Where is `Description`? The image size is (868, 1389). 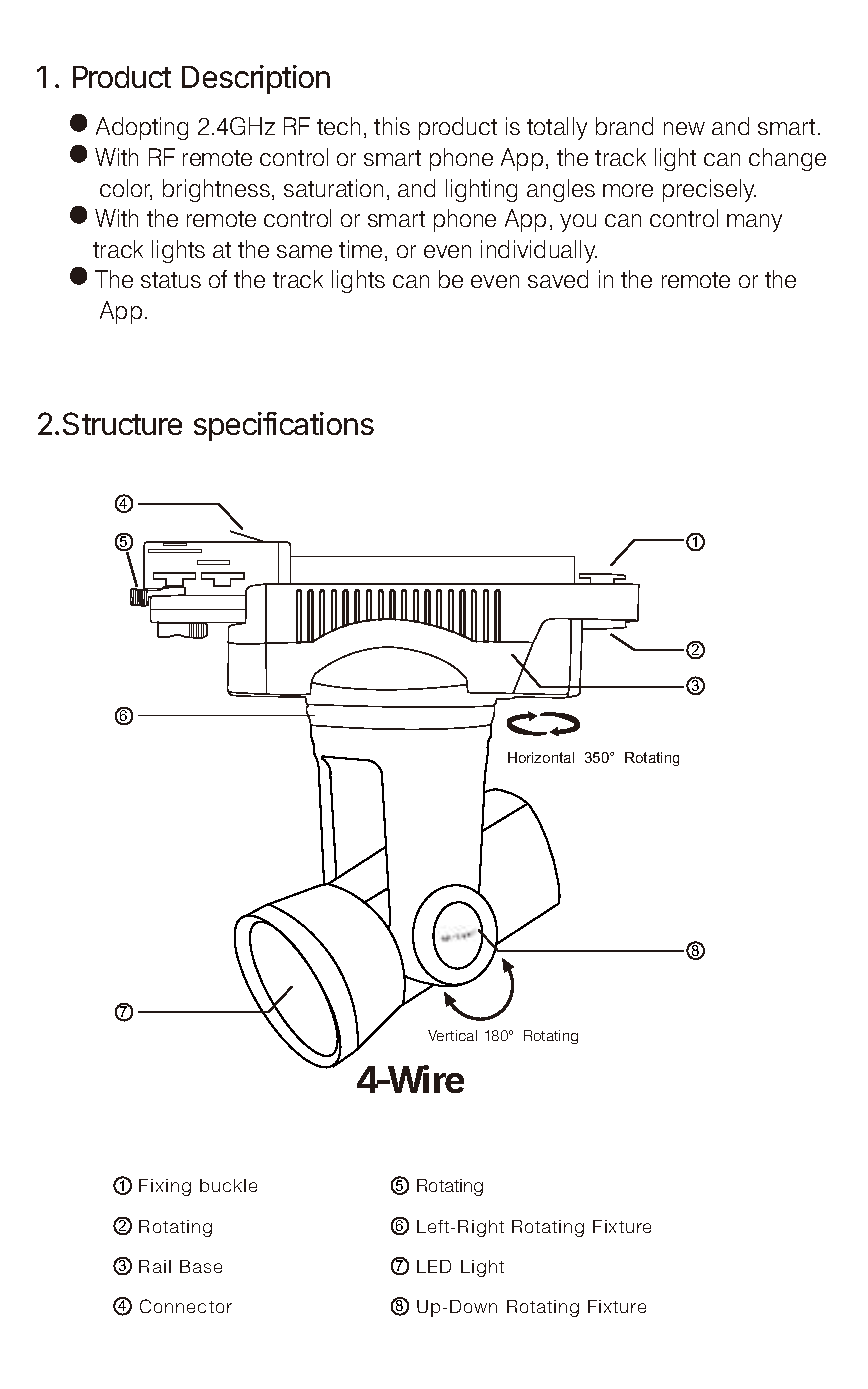
Description is located at coordinates (256, 79).
